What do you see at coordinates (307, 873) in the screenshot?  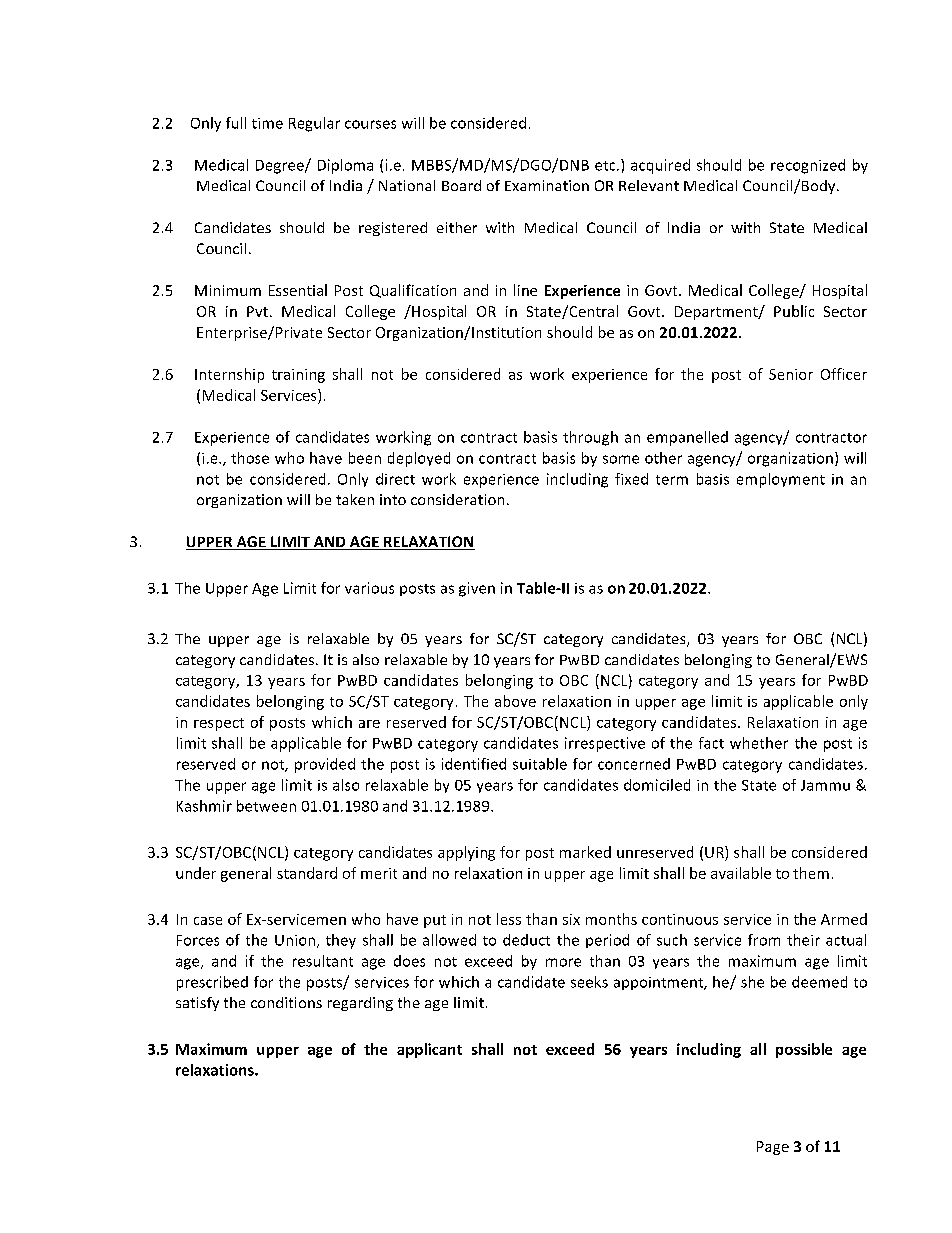 I see `standard` at bounding box center [307, 873].
